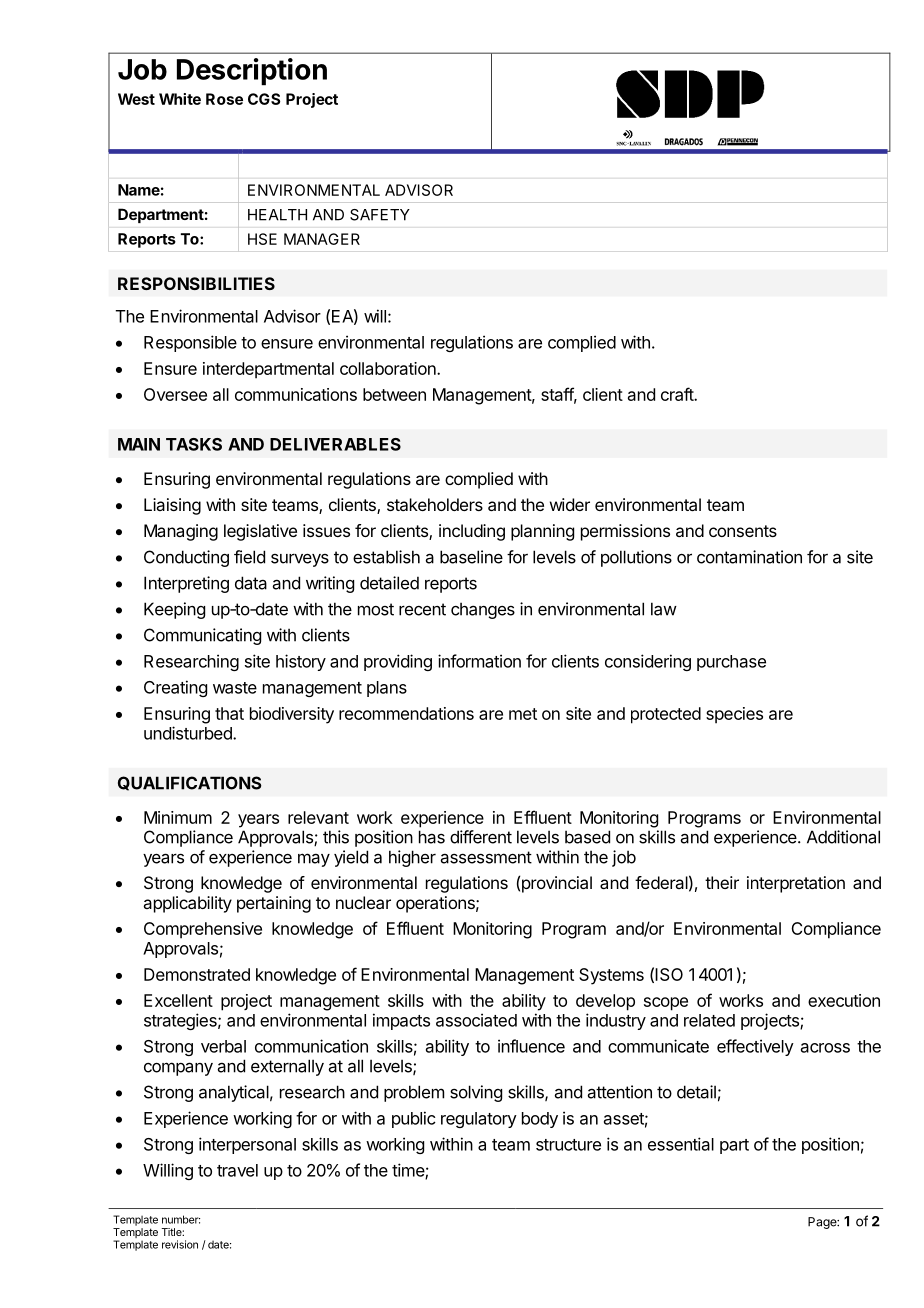 This screenshot has height=1308, width=924. What do you see at coordinates (380, 215) in the screenshot?
I see `SAFETY` at bounding box center [380, 215].
